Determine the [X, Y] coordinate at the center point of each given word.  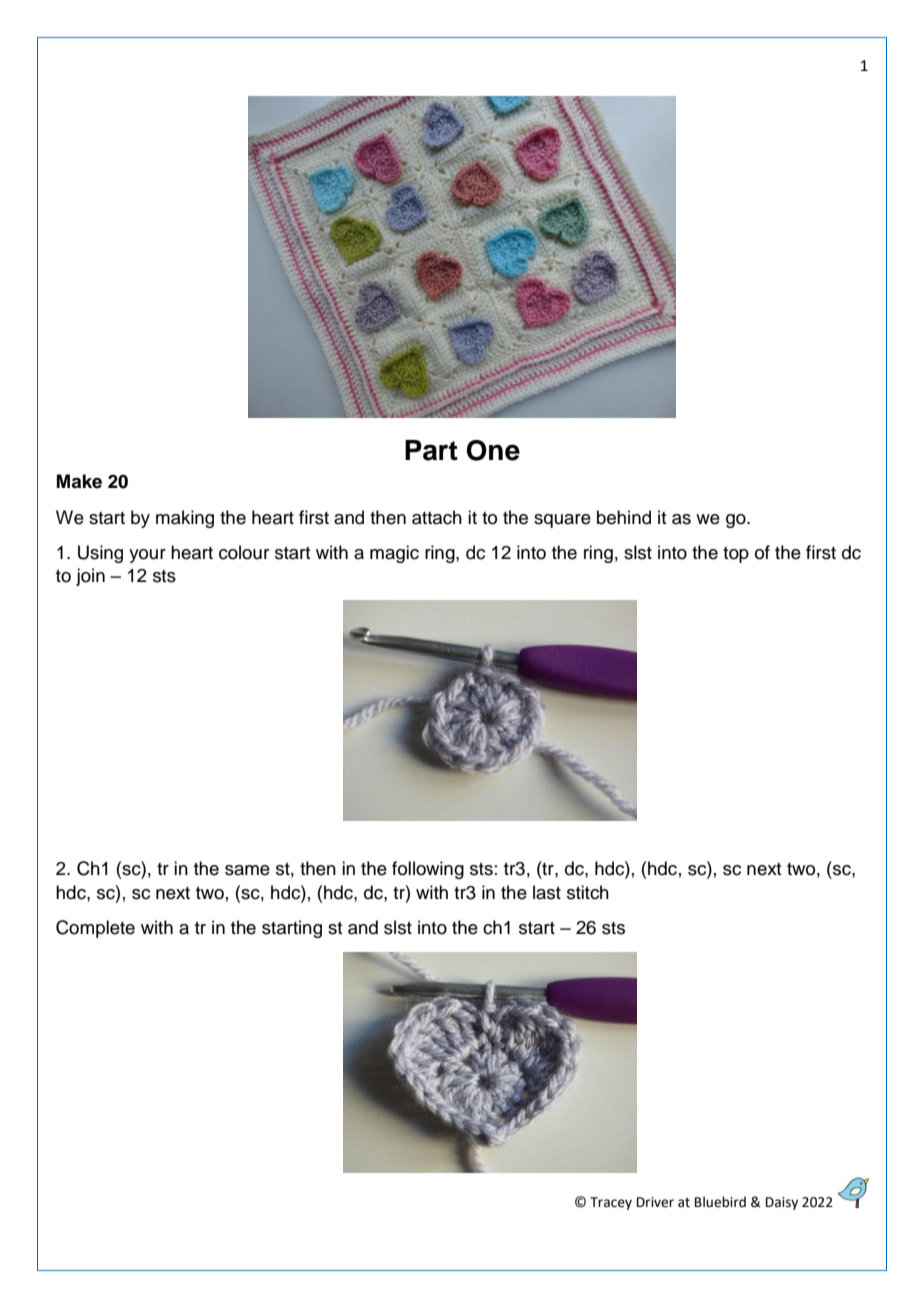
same [247, 870]
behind [624, 517]
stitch [588, 892]
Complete [95, 929]
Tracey [611, 1203]
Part [431, 450]
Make [79, 481]
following [428, 870]
